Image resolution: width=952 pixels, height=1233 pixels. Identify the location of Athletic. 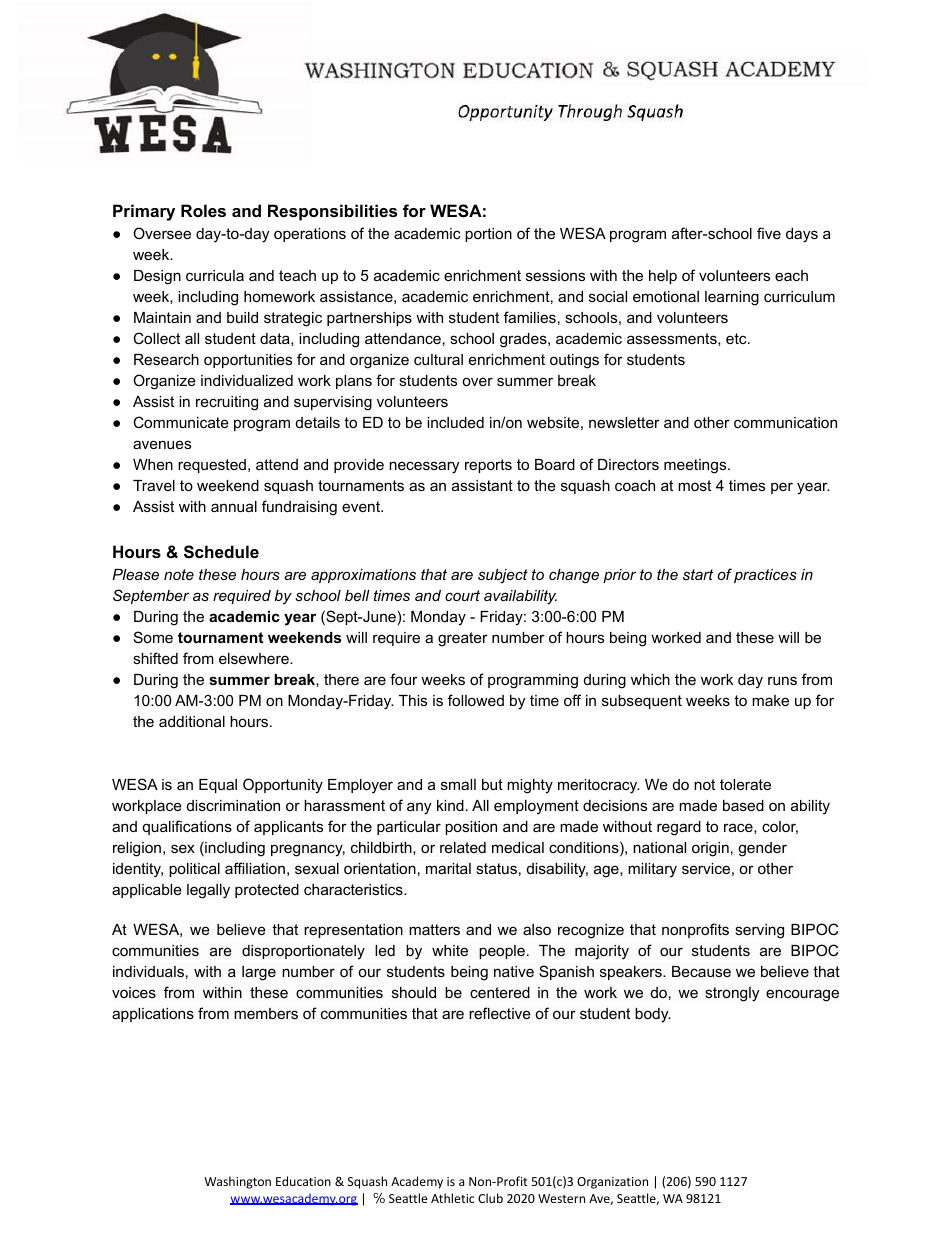
(452, 1198).
